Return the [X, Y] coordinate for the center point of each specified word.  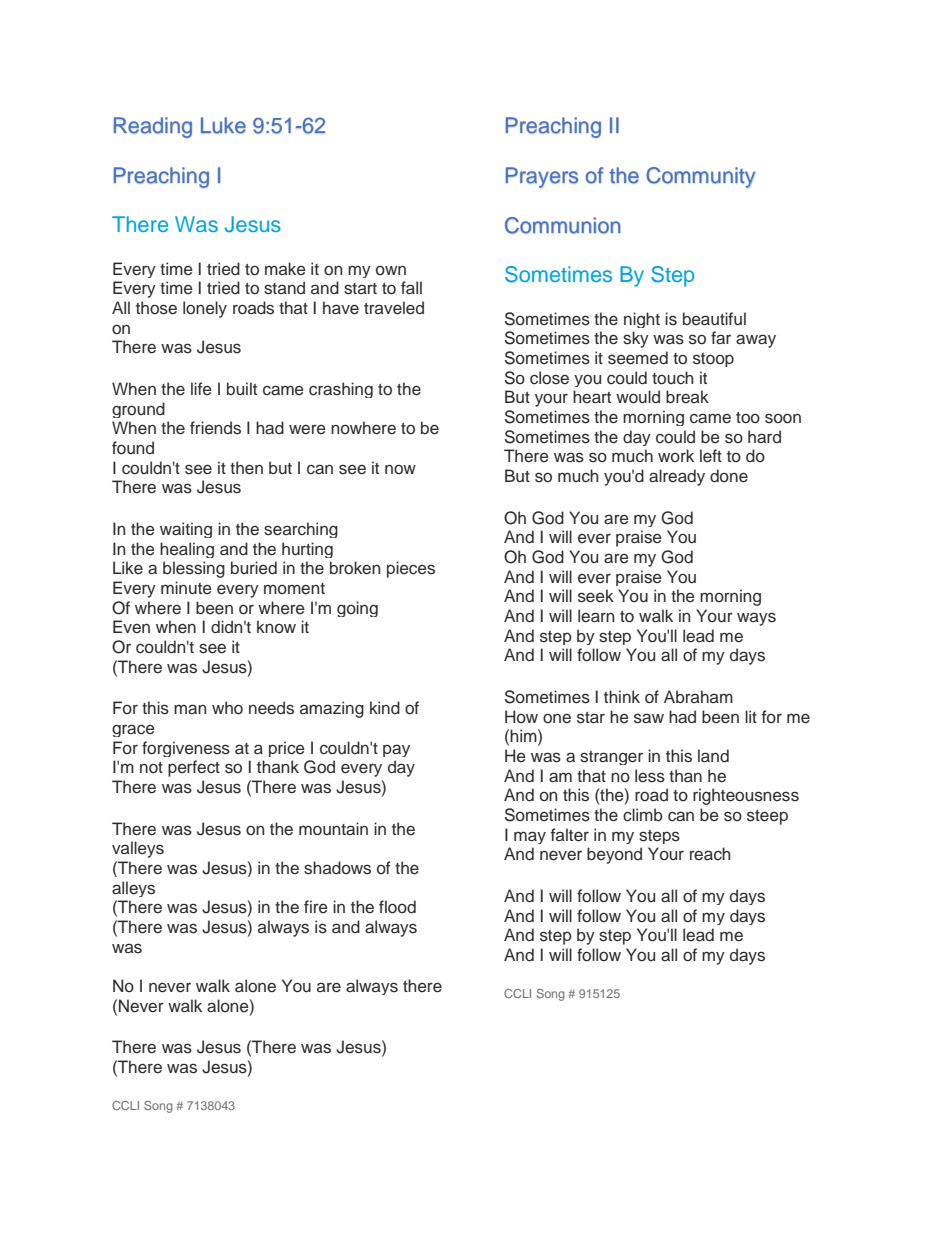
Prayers [541, 177]
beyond [614, 855]
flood [397, 907]
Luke [223, 125]
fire [316, 906]
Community [700, 177]
